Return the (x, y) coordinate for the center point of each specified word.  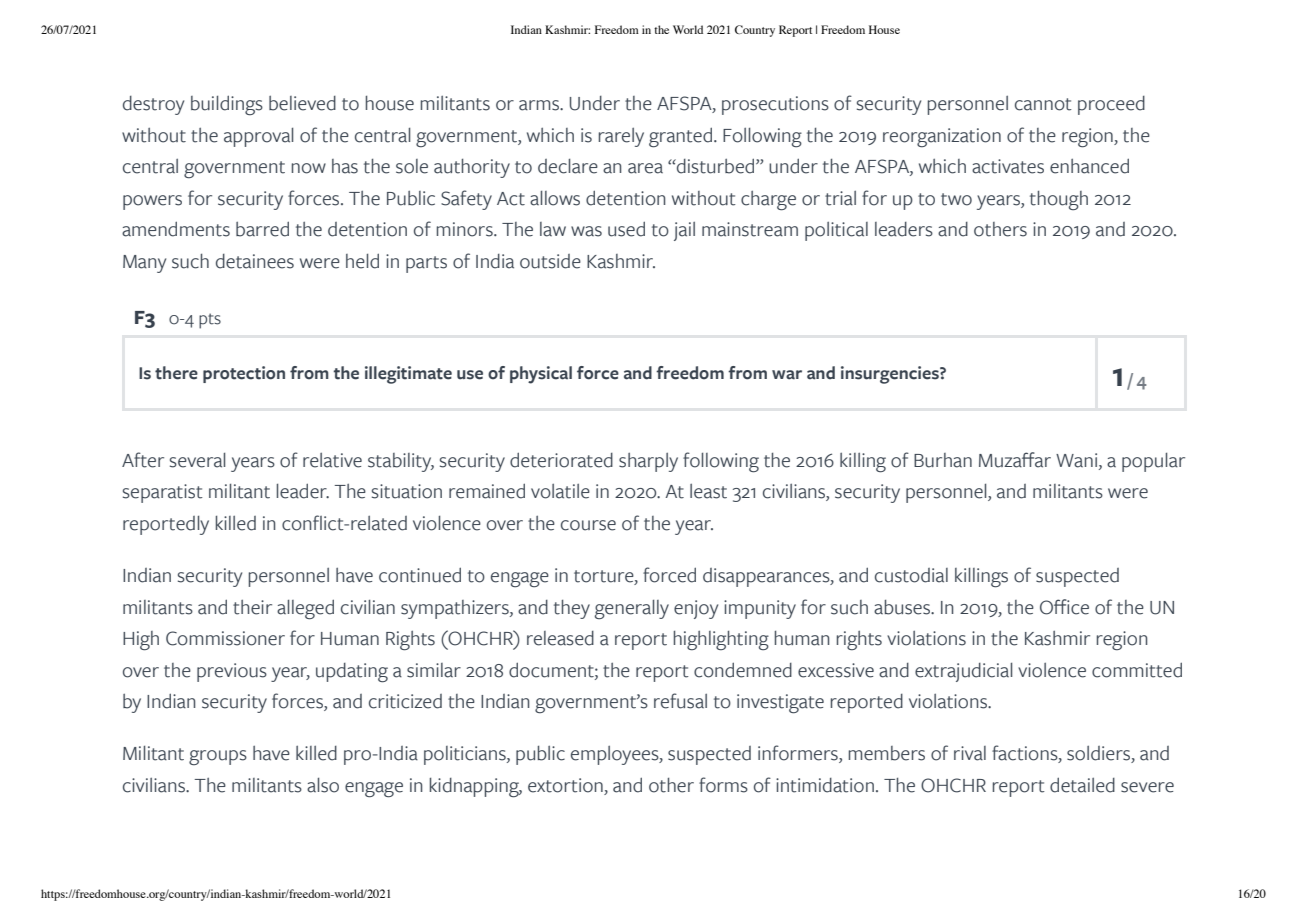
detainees (255, 261)
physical (541, 375)
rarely (621, 137)
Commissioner (225, 638)
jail (684, 231)
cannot (1043, 104)
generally (632, 609)
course (588, 525)
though (1059, 200)
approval (258, 137)
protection (244, 374)
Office (1064, 607)
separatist (163, 493)
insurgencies (891, 375)
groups (218, 758)
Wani (1078, 461)
